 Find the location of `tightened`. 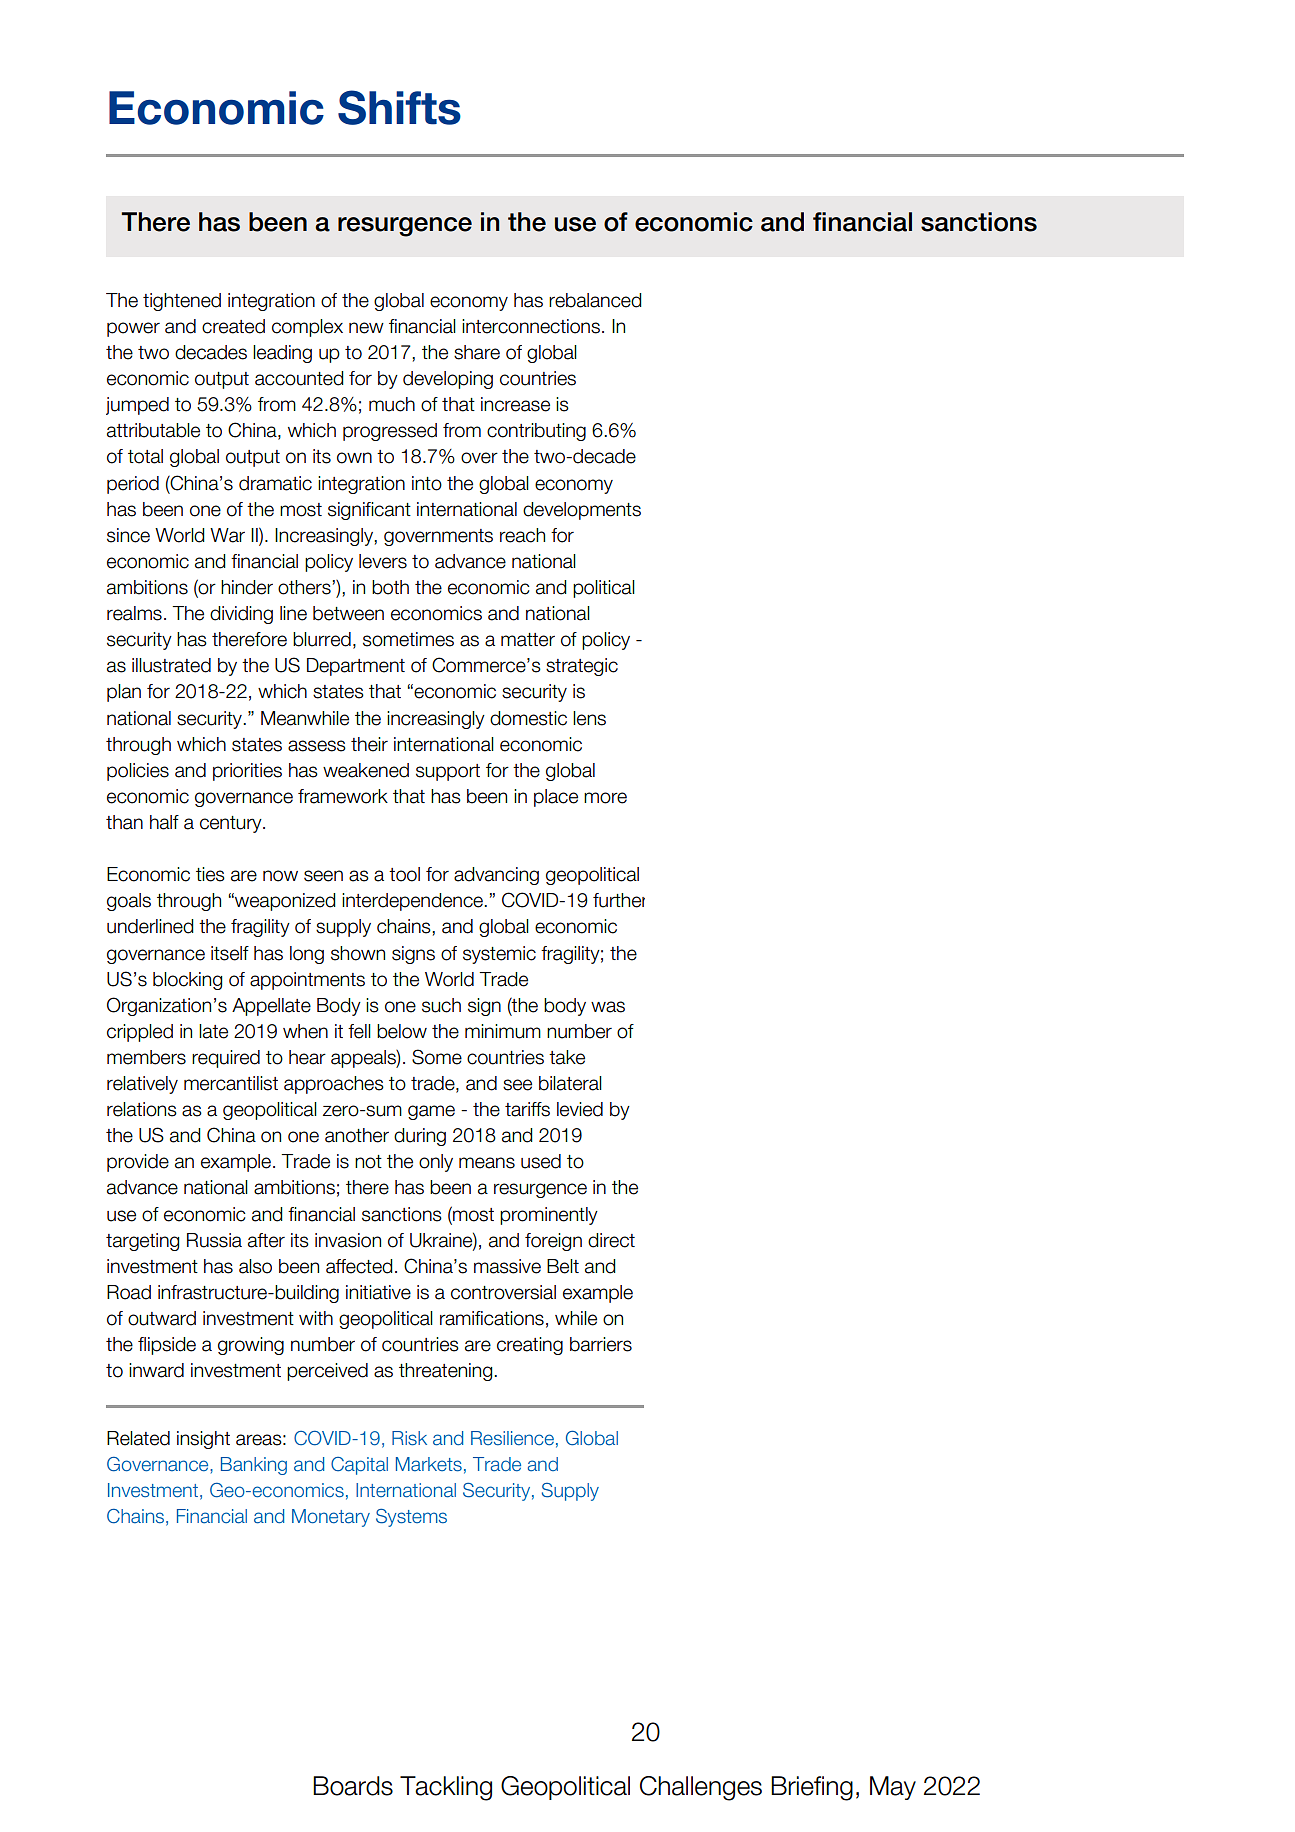

tightened is located at coordinates (182, 302).
